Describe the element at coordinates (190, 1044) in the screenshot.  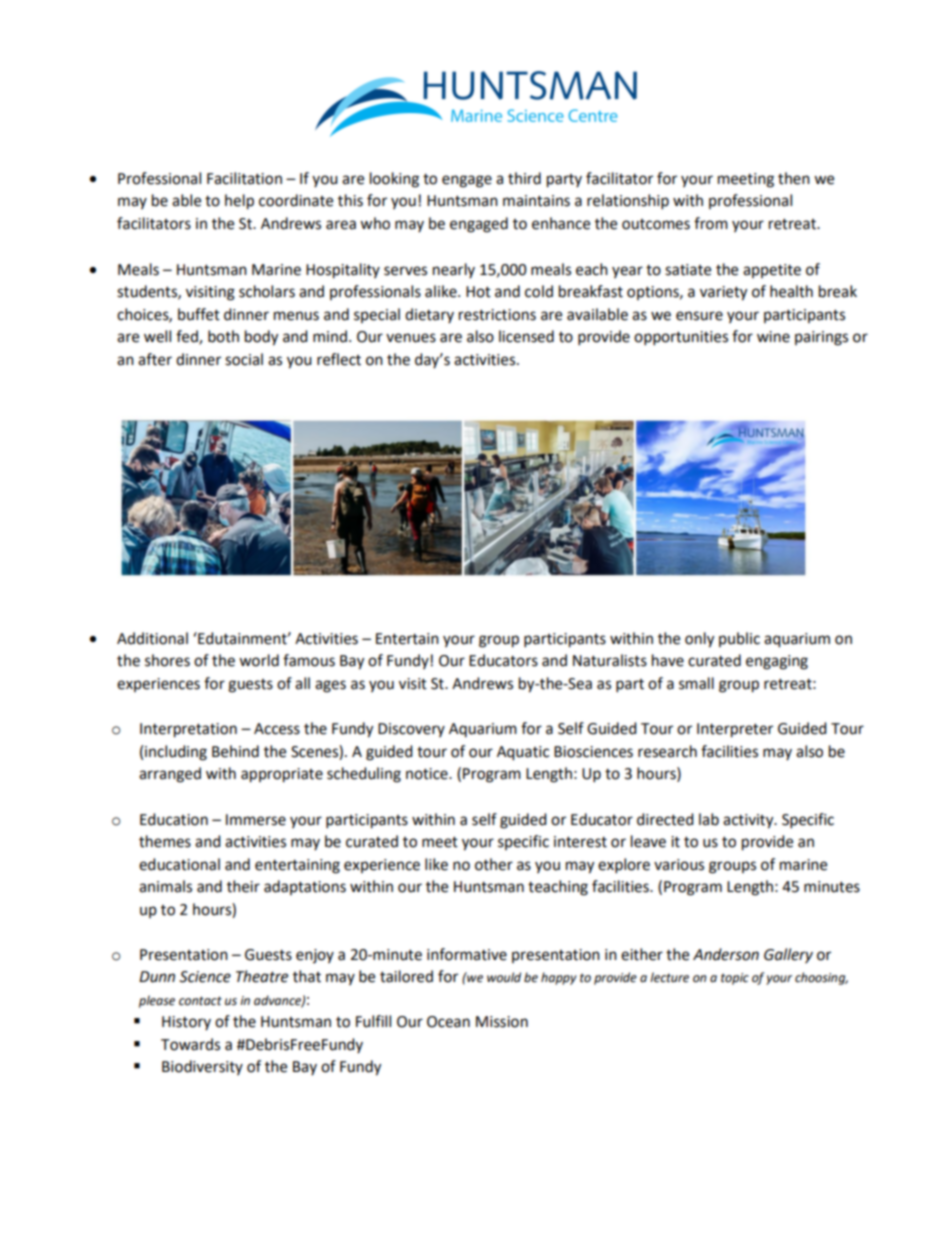
I see `Towards` at that location.
